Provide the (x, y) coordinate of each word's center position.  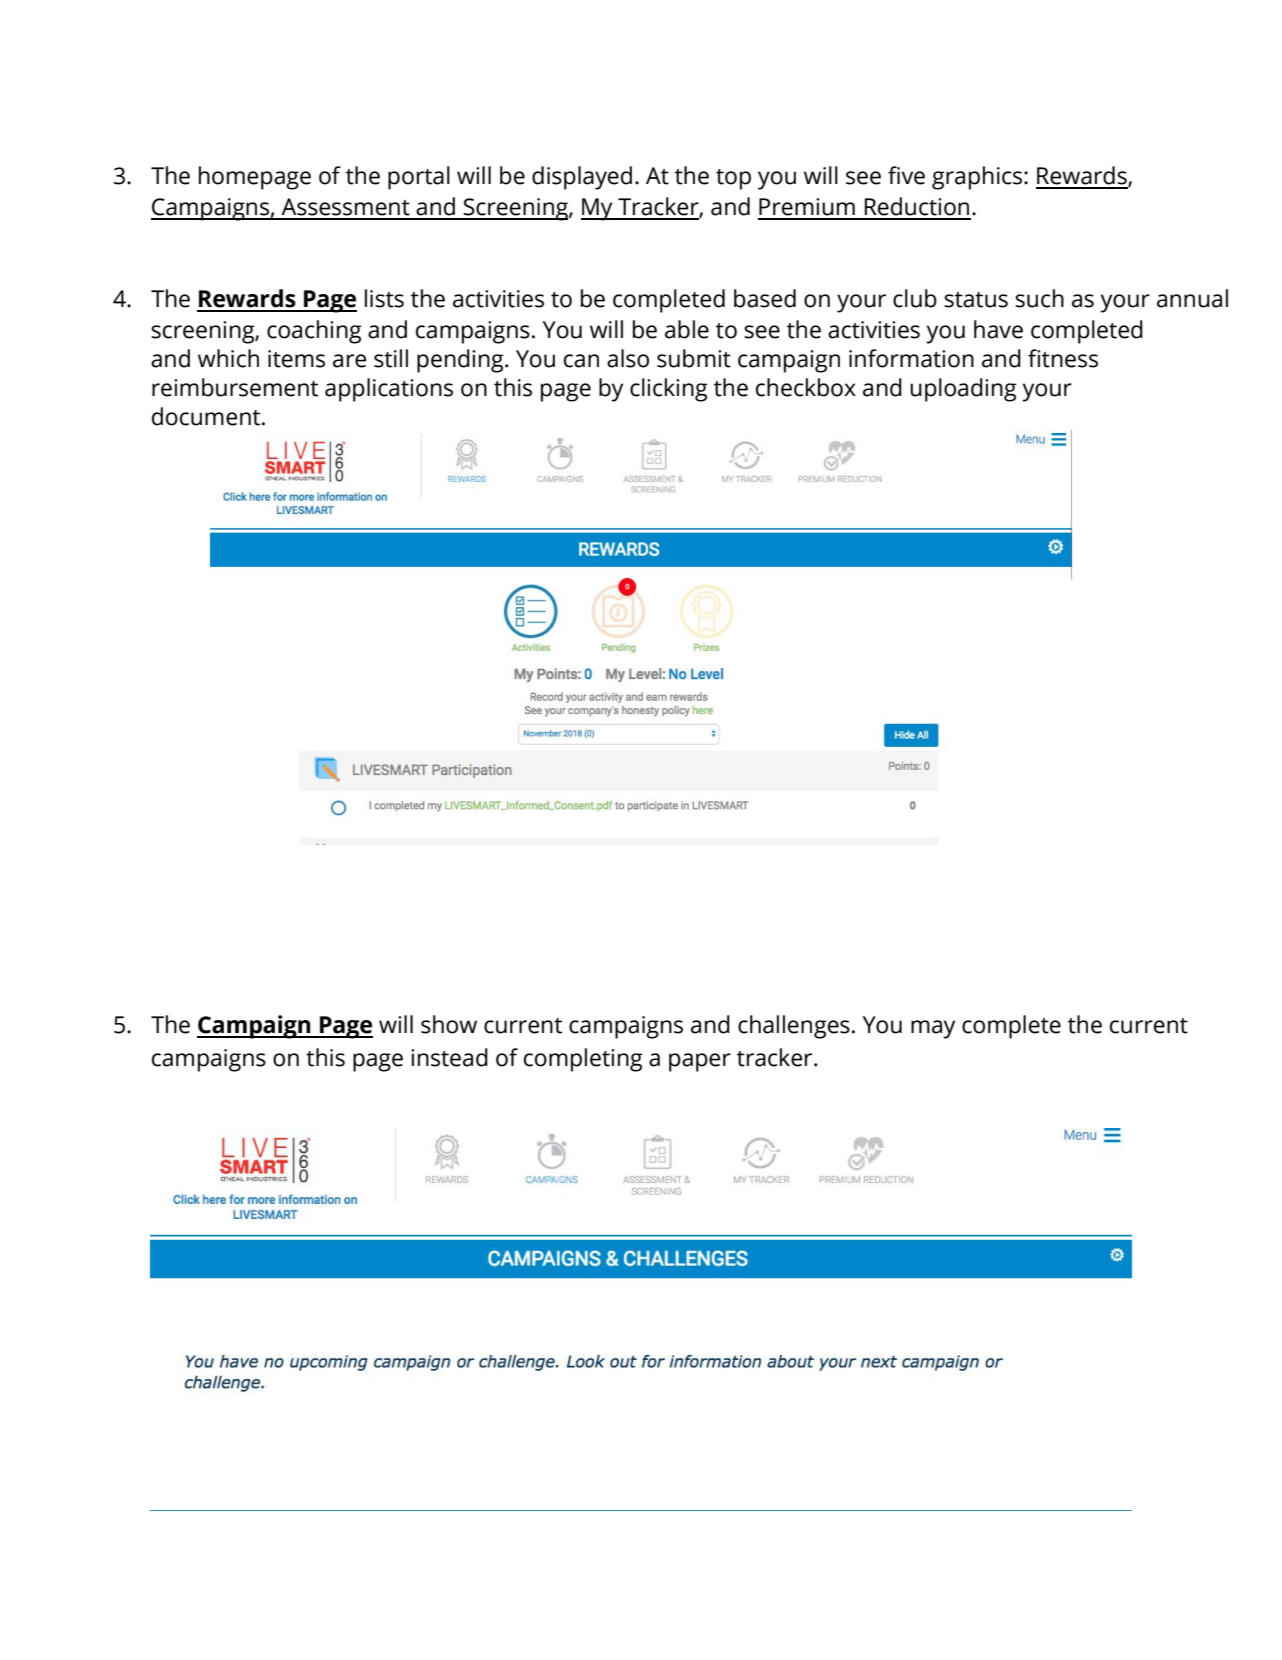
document (207, 416)
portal (419, 178)
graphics (978, 178)
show (449, 1024)
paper (700, 1062)
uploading (963, 390)
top (733, 179)
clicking (669, 390)
